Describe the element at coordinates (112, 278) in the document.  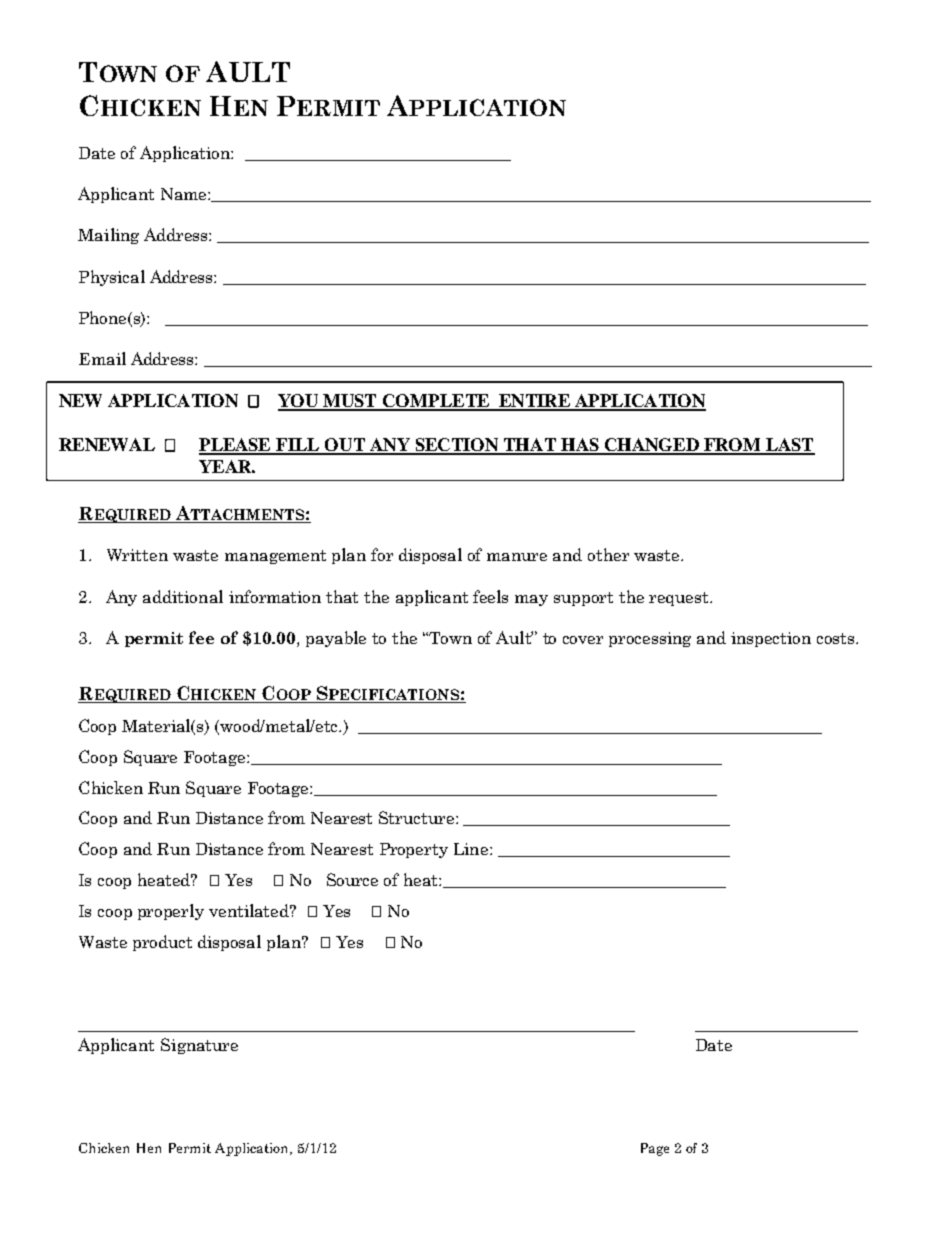
I see `Physical` at that location.
